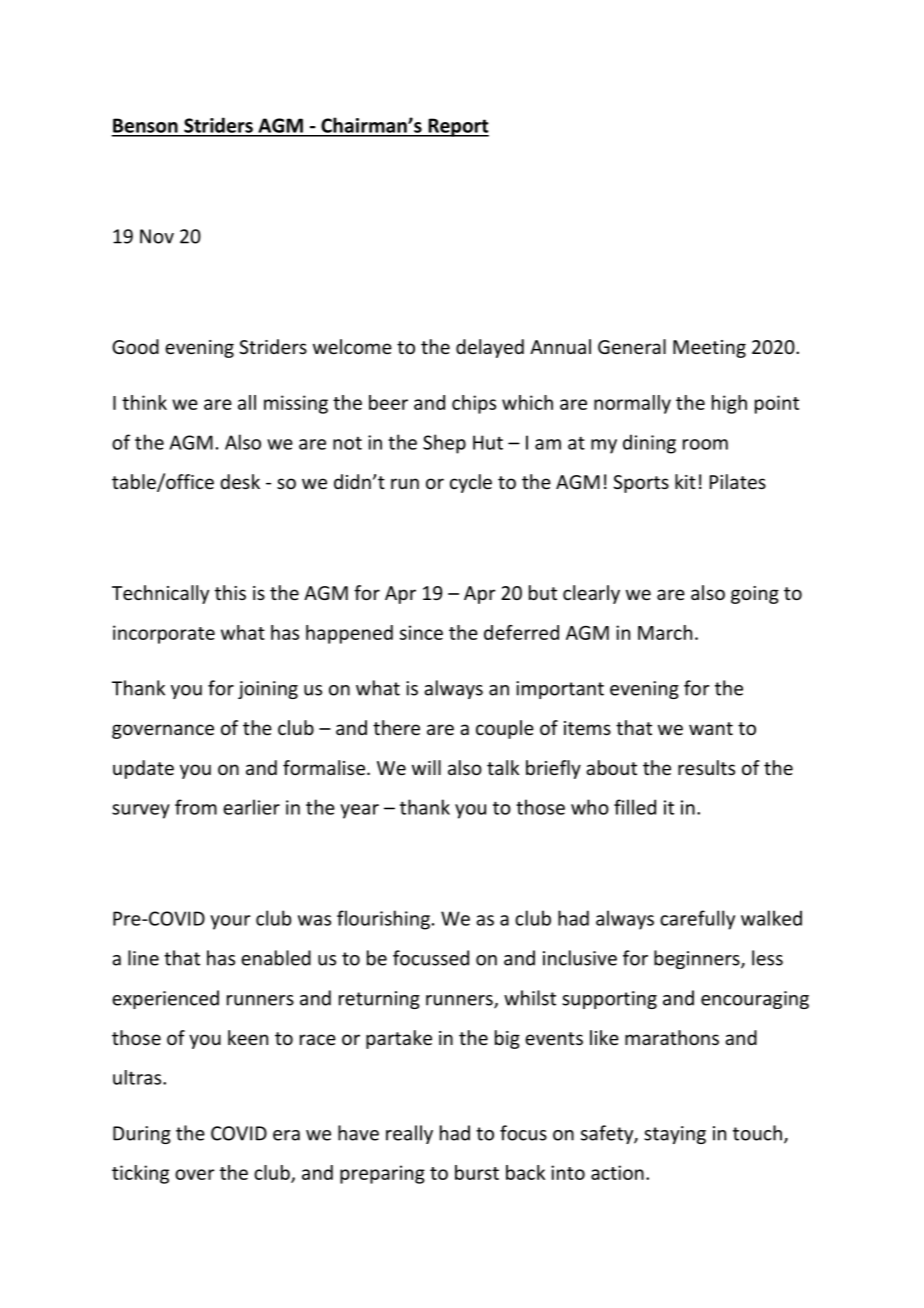 The height and width of the image is (1308, 924). What do you see at coordinates (477, 1172) in the image?
I see `burst` at bounding box center [477, 1172].
